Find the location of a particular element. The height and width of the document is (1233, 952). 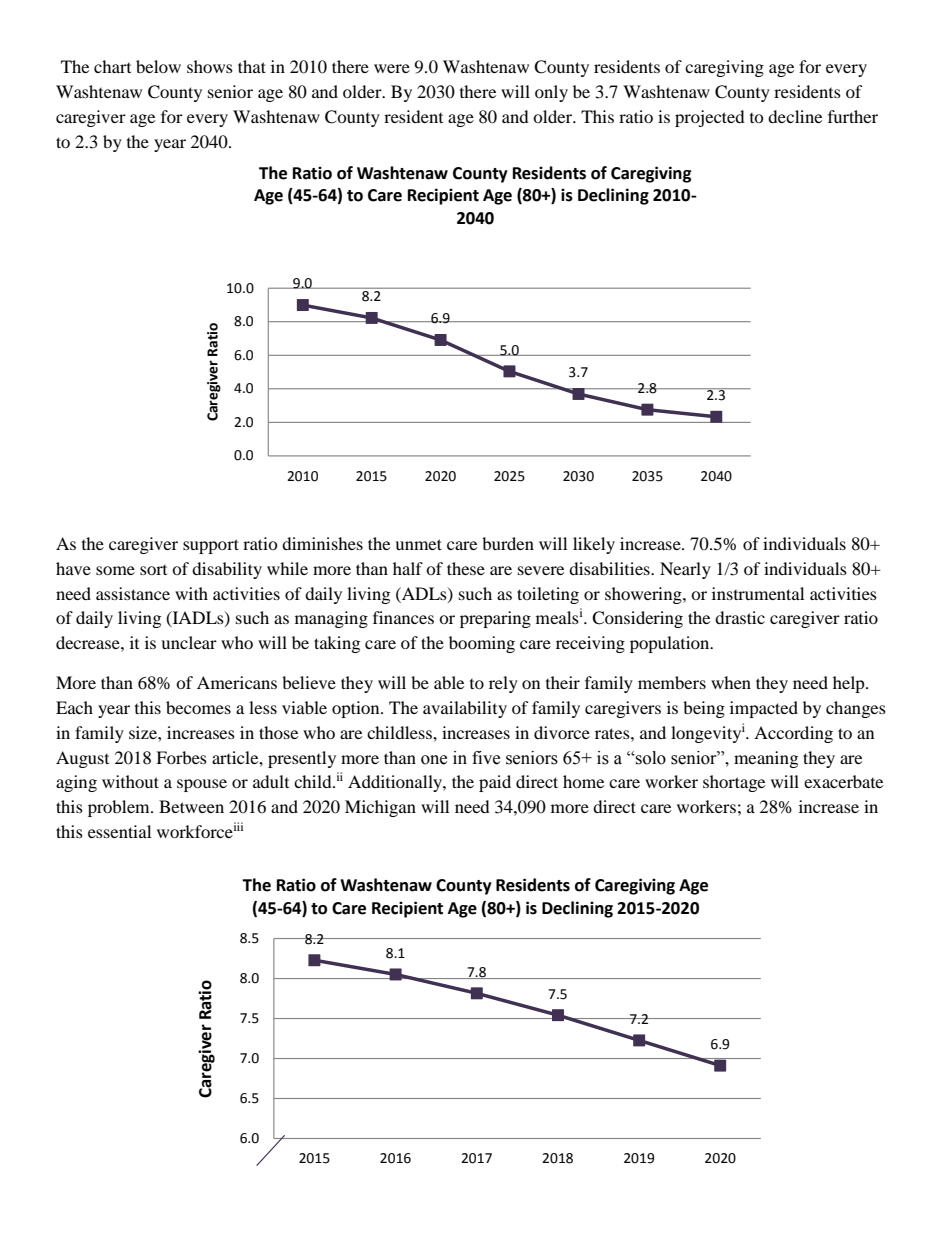

support is located at coordinates (211, 546).
